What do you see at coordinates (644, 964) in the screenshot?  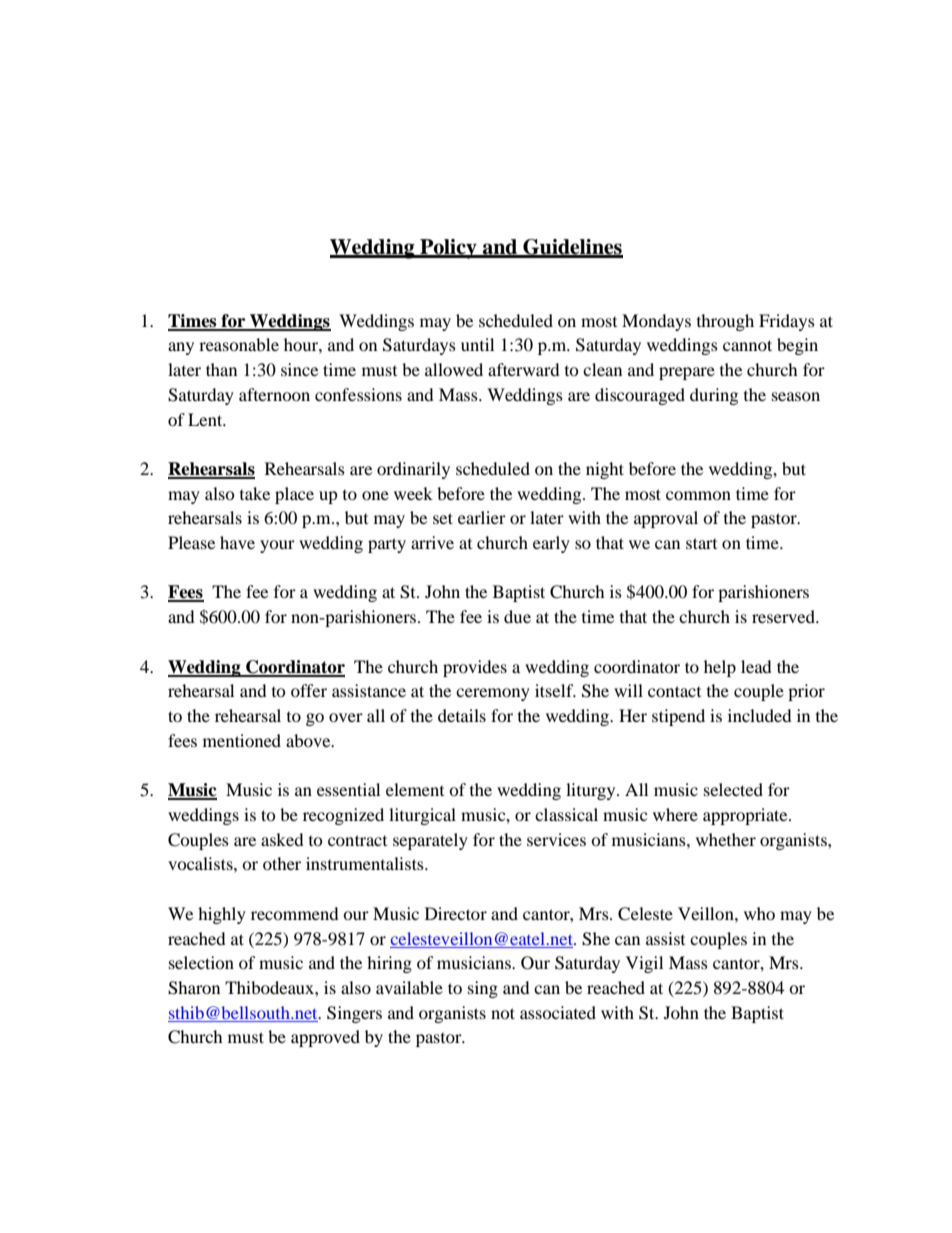 I see `Vigil` at bounding box center [644, 964].
